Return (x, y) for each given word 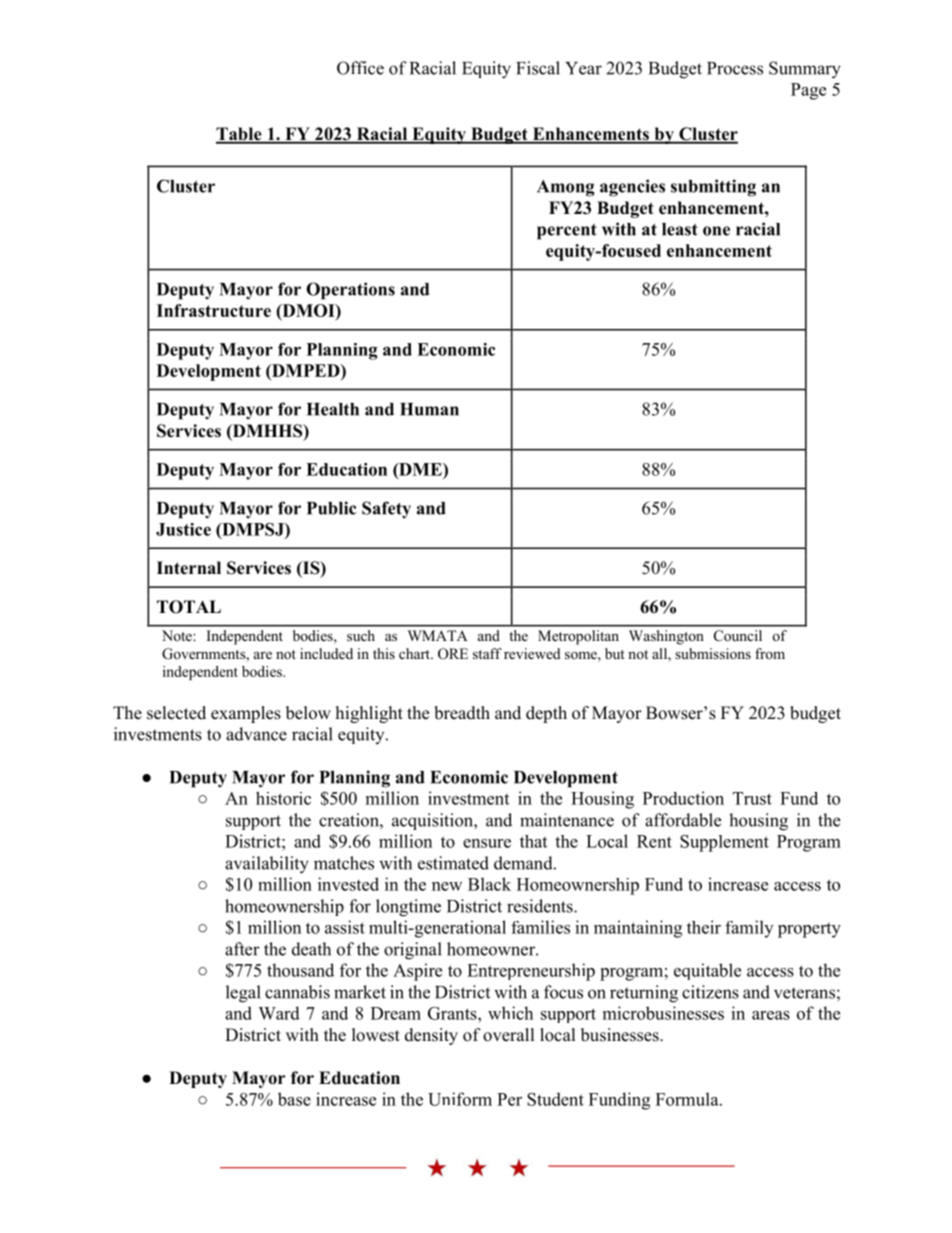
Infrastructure (214, 310)
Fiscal (538, 68)
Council (738, 636)
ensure (487, 843)
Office (360, 68)
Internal (189, 568)
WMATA (438, 635)
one (716, 231)
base (294, 1099)
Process (735, 68)
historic (283, 798)
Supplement (724, 843)
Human (429, 409)
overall (509, 1035)
